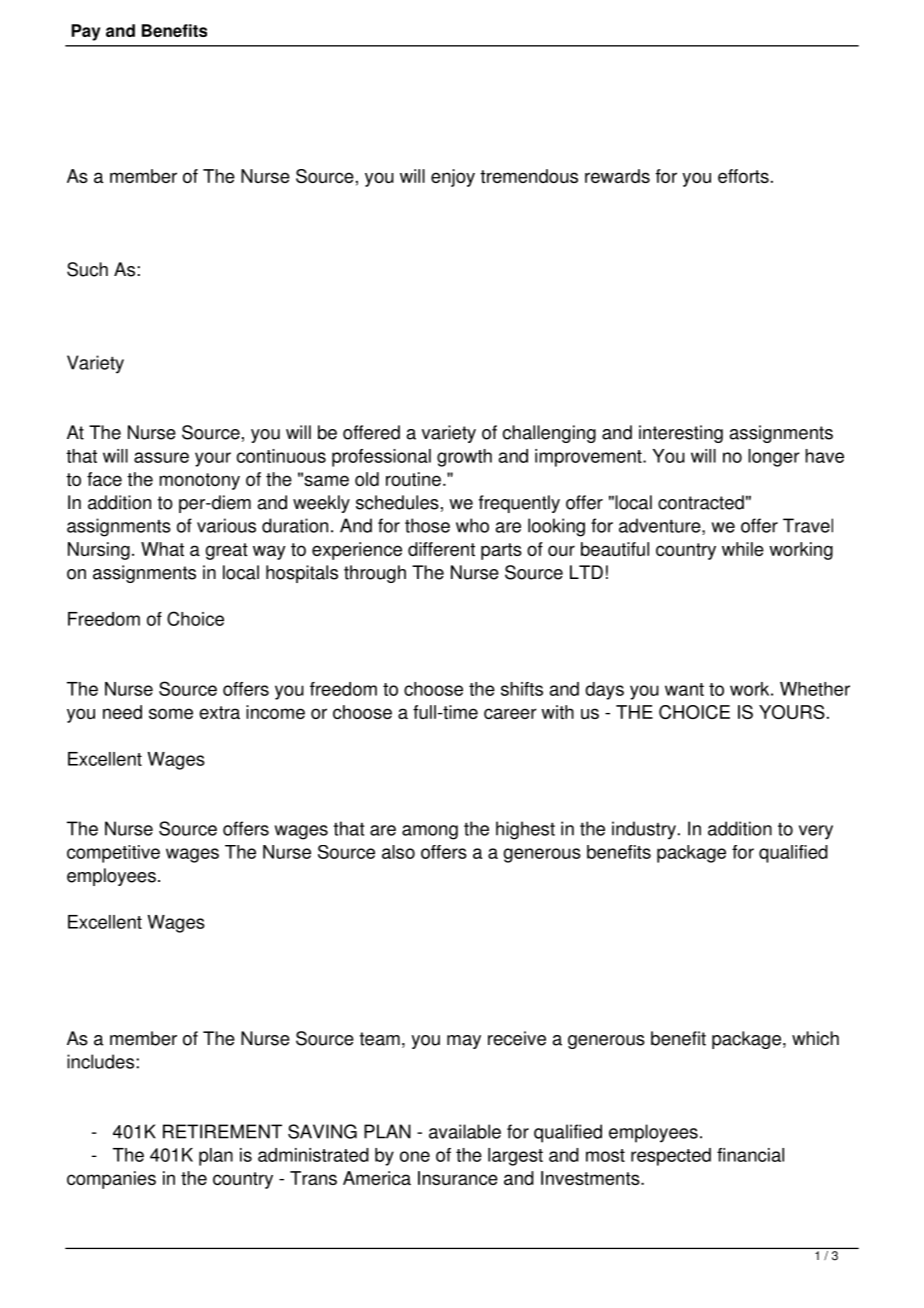  Describe the element at coordinates (743, 176) in the image. I see `efforts` at that location.
